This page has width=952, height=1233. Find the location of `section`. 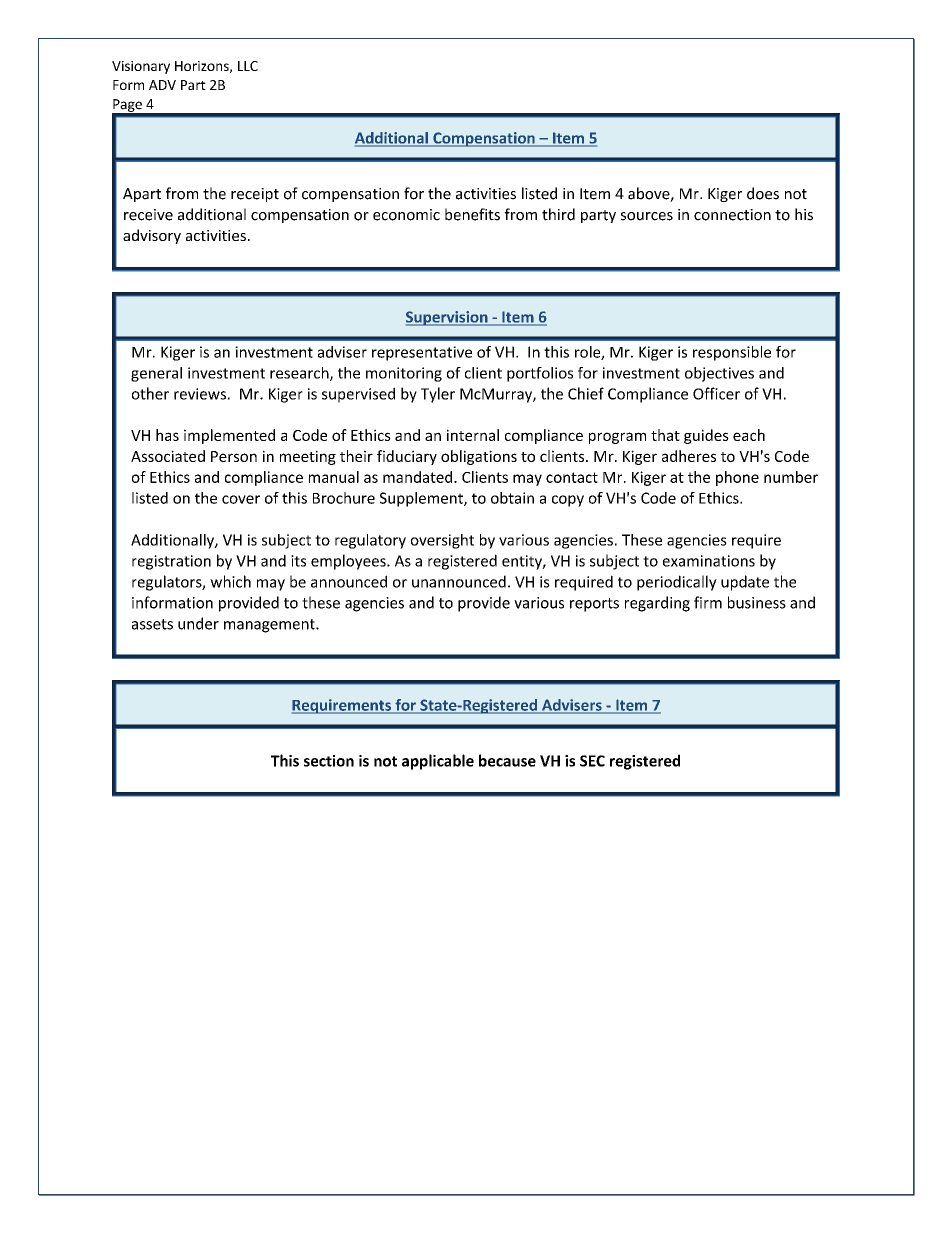

section is located at coordinates (329, 761).
